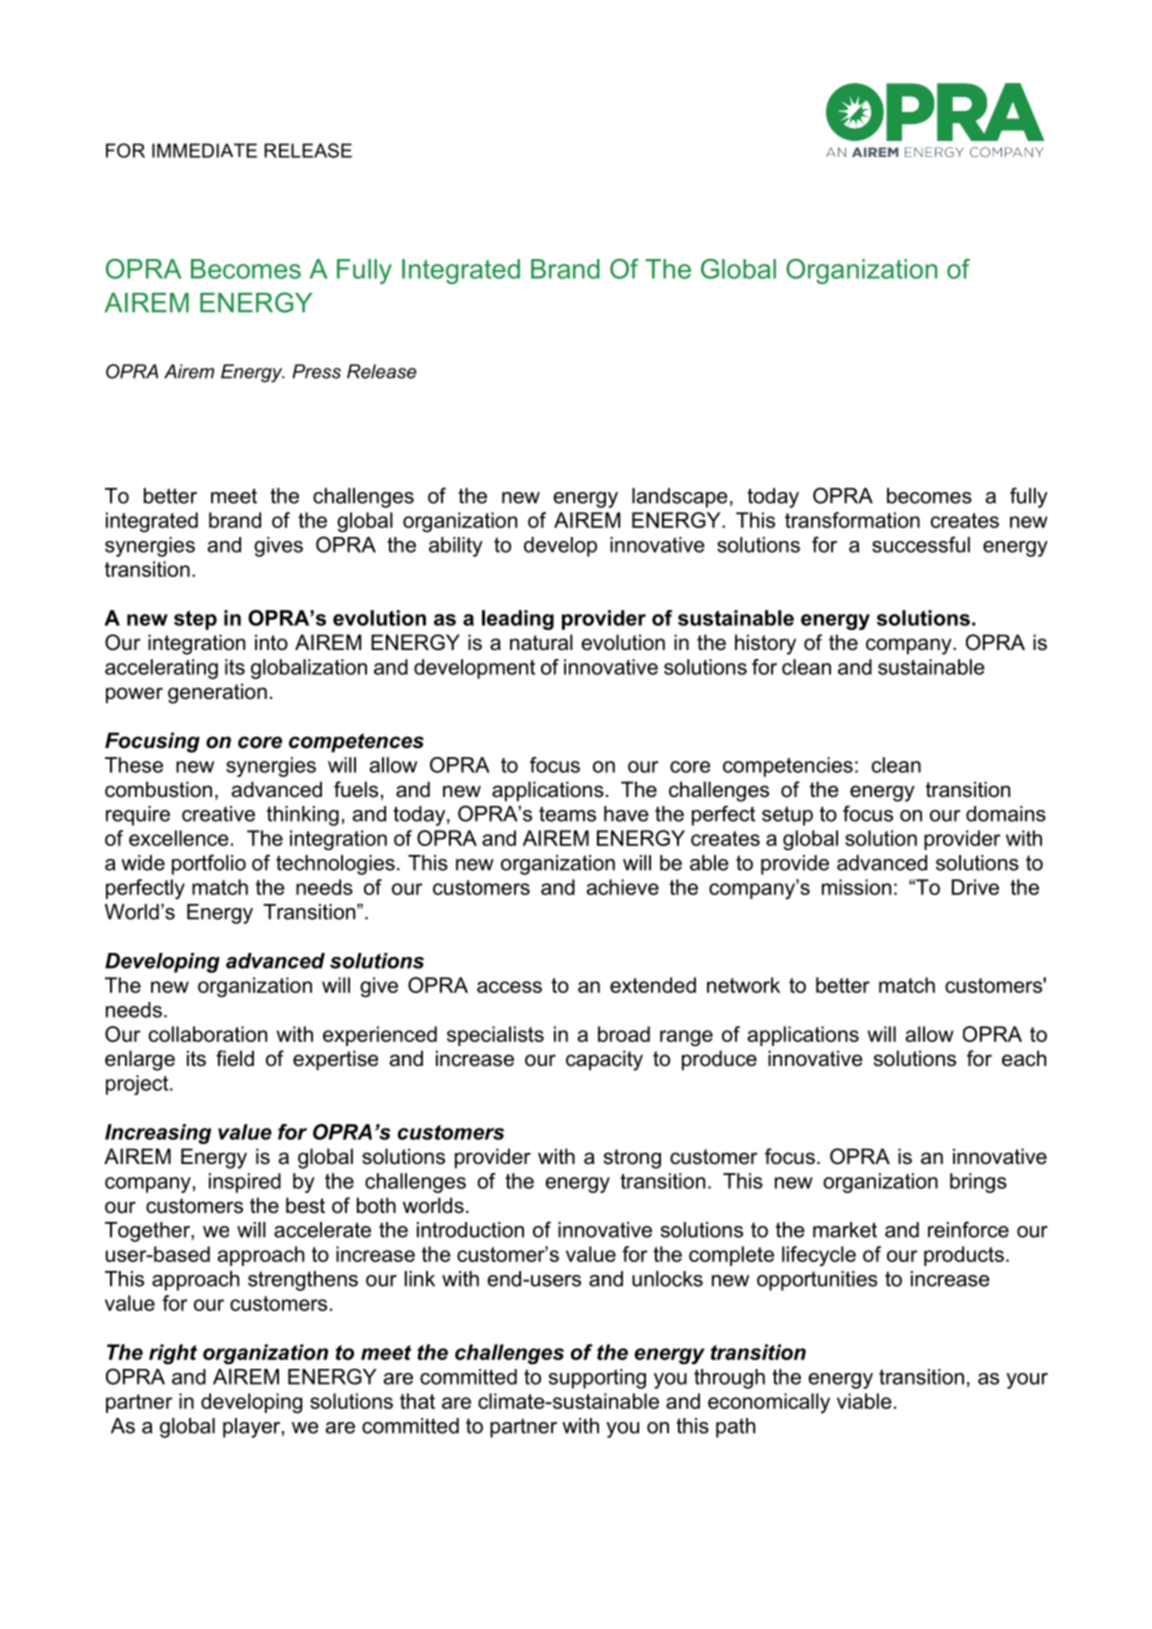 The width and height of the image is (1152, 1629). What do you see at coordinates (597, 1379) in the image?
I see `supporting` at bounding box center [597, 1379].
